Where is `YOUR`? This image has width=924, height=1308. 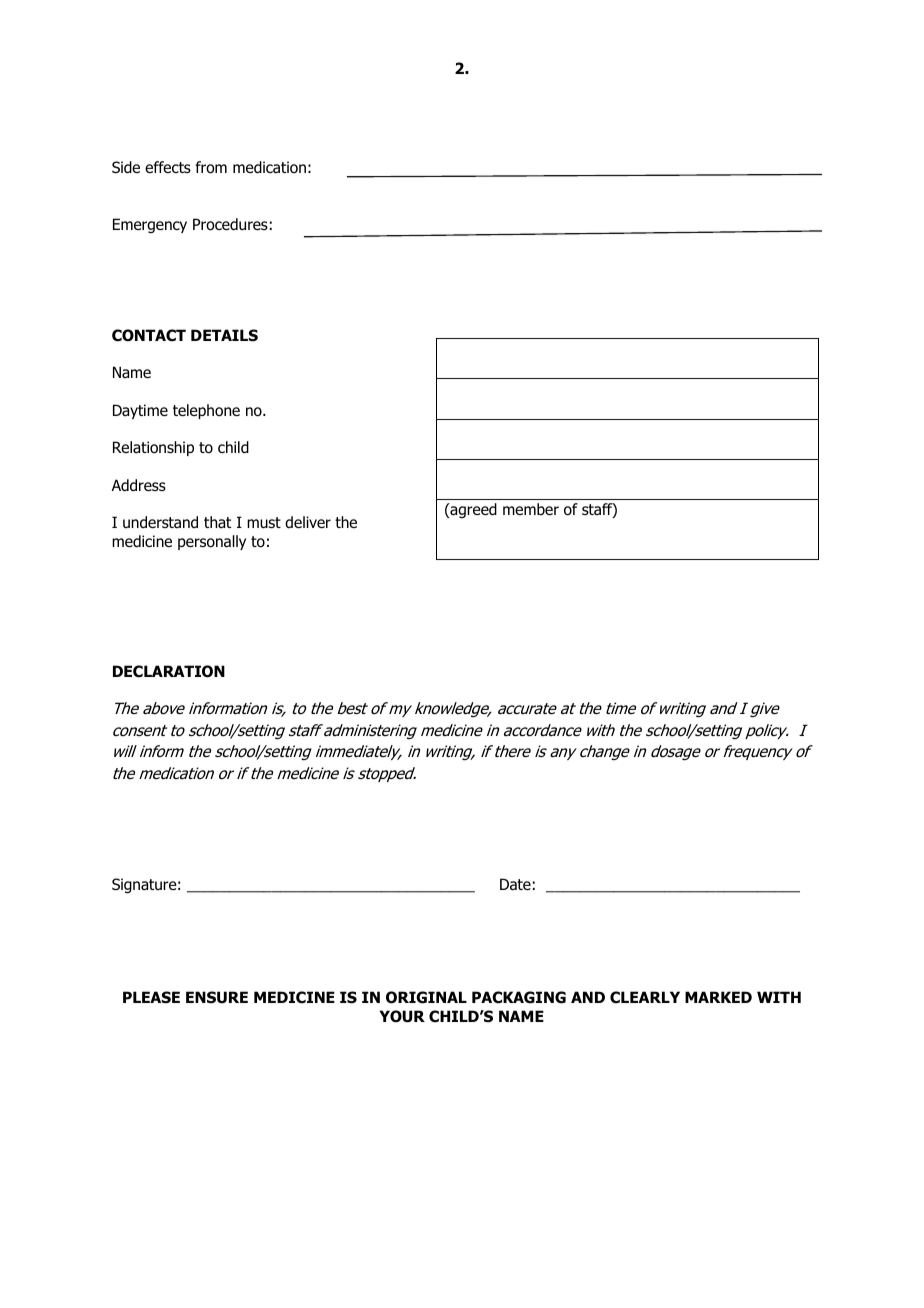
YOUR is located at coordinates (402, 1016).
